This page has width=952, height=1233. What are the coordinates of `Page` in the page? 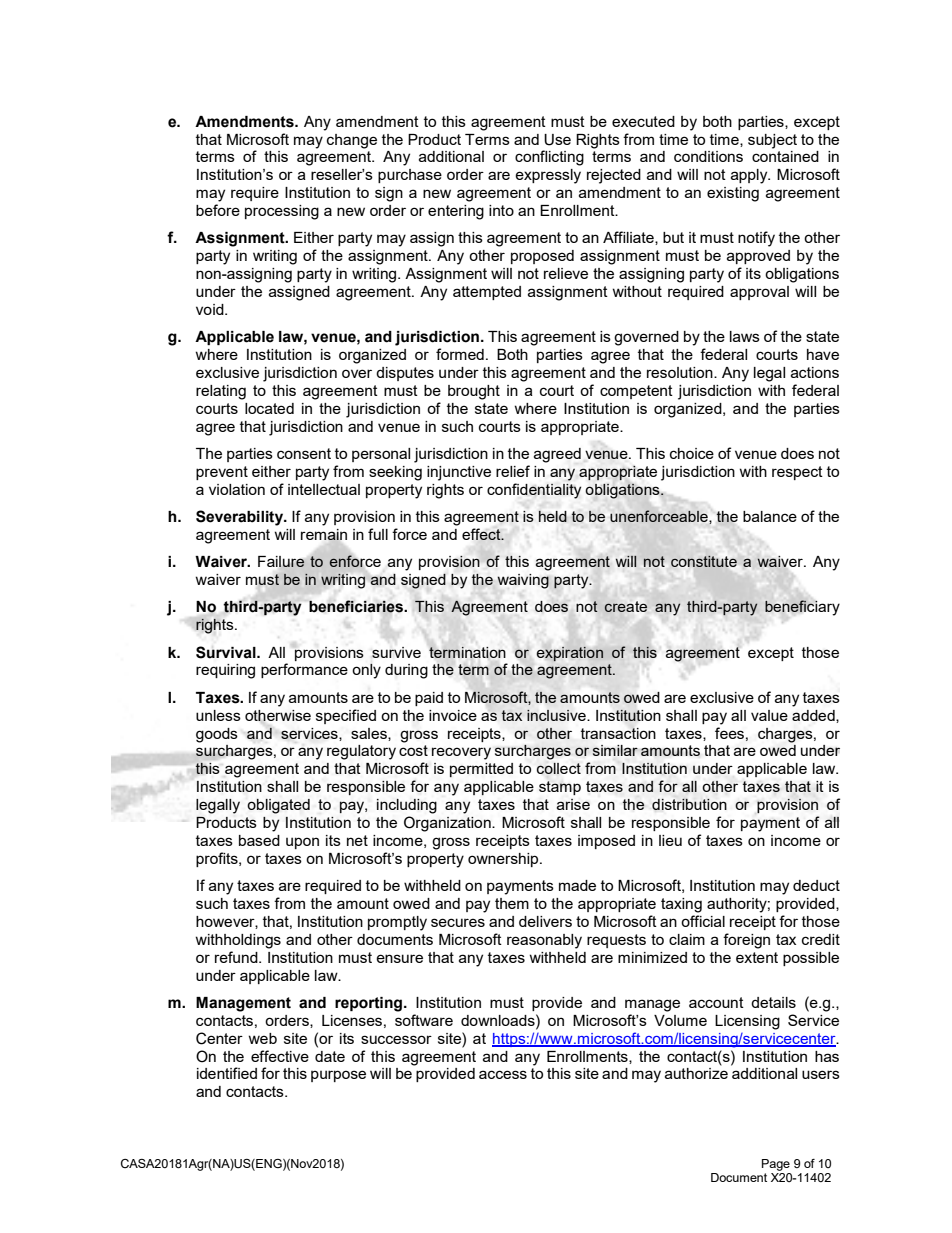 It's located at (776, 1165).
